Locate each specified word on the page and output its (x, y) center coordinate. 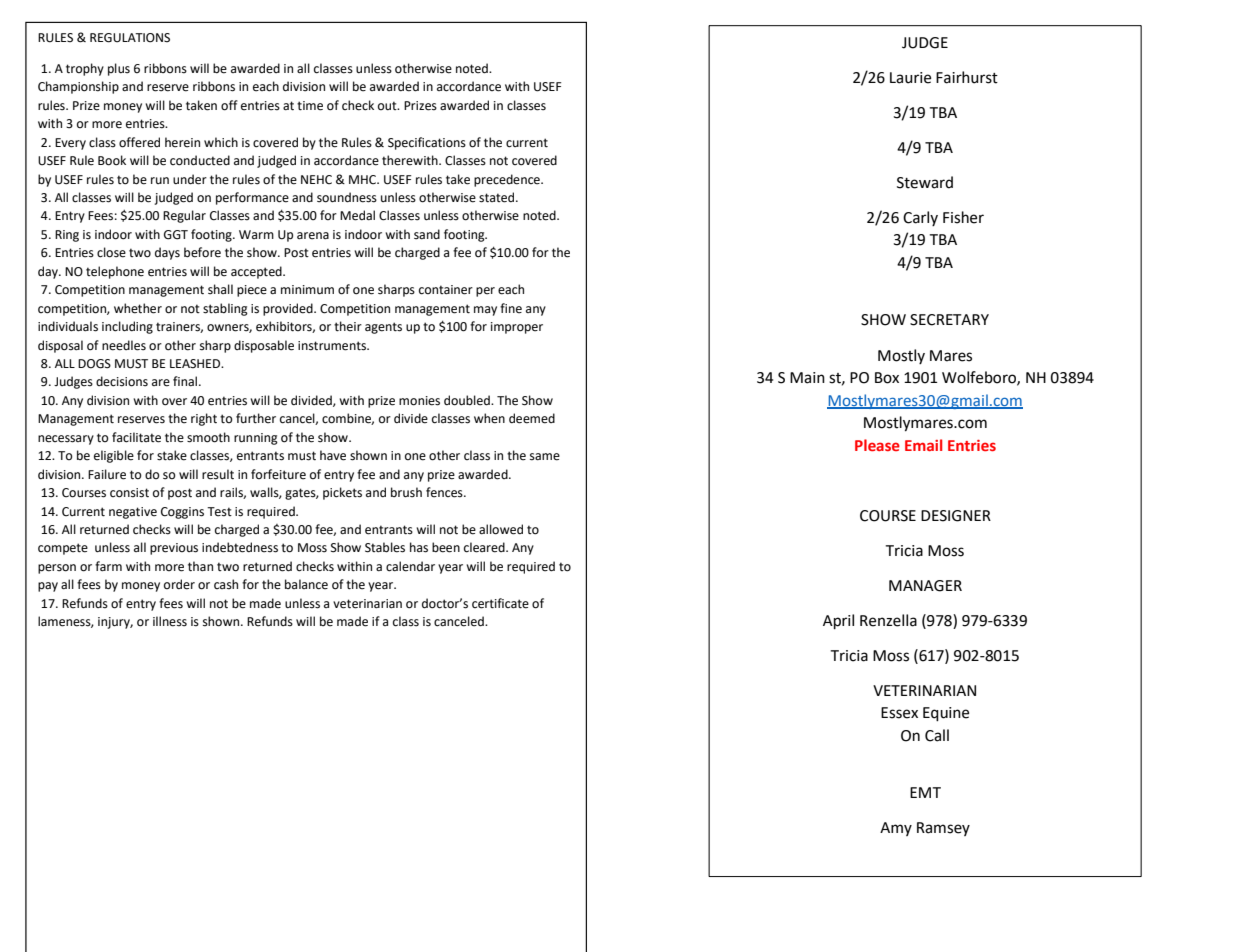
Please (877, 445)
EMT (925, 792)
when (489, 418)
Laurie (910, 78)
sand (427, 234)
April (838, 622)
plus (119, 69)
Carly (920, 218)
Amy (896, 829)
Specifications (427, 143)
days (167, 253)
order (179, 584)
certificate (500, 603)
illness (170, 621)
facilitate (136, 437)
